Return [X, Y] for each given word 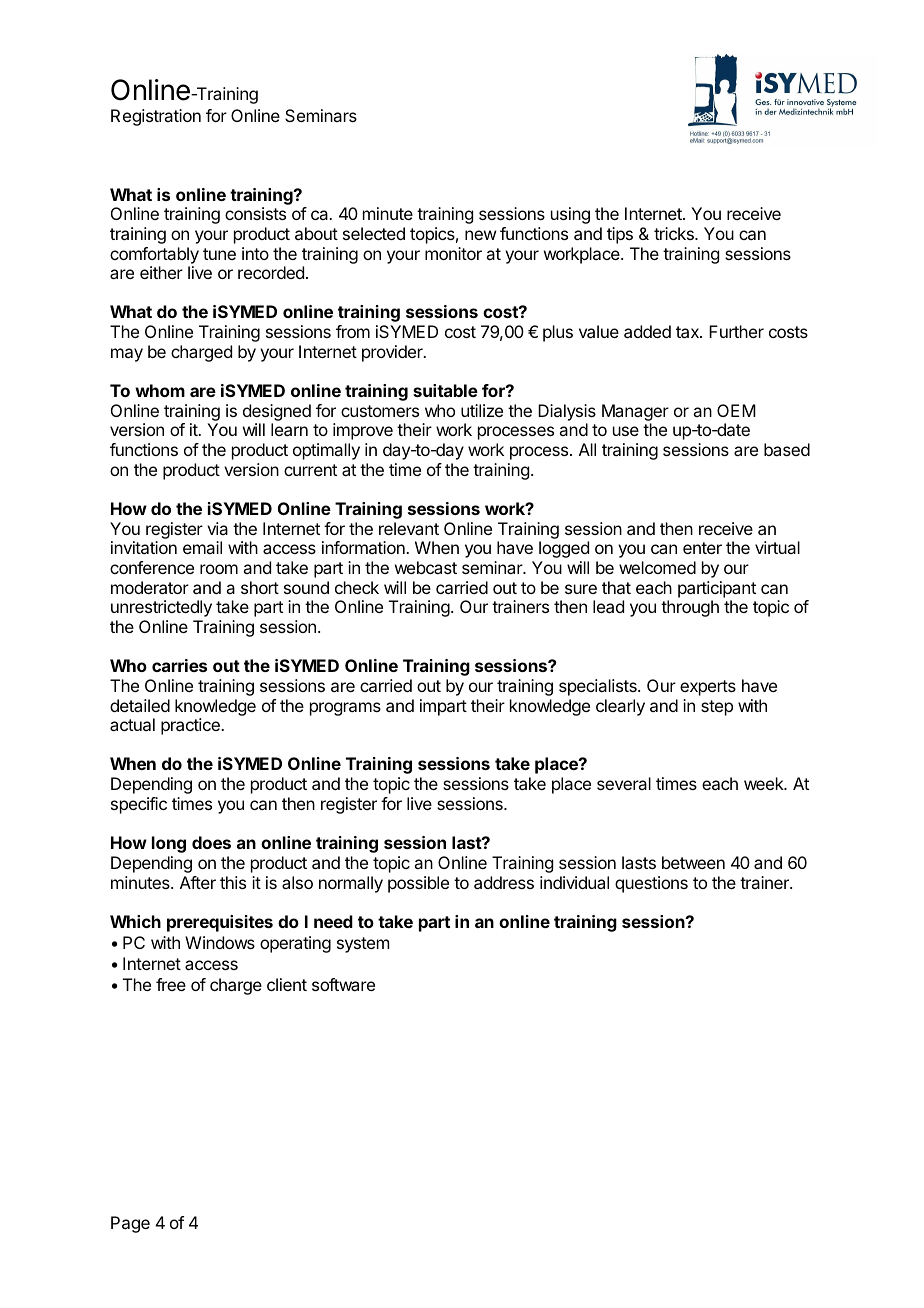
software [343, 984]
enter [702, 548]
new [480, 235]
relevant [409, 528]
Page [130, 1224]
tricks [675, 233]
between [693, 862]
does [211, 842]
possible [418, 884]
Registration [156, 117]
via [217, 528]
